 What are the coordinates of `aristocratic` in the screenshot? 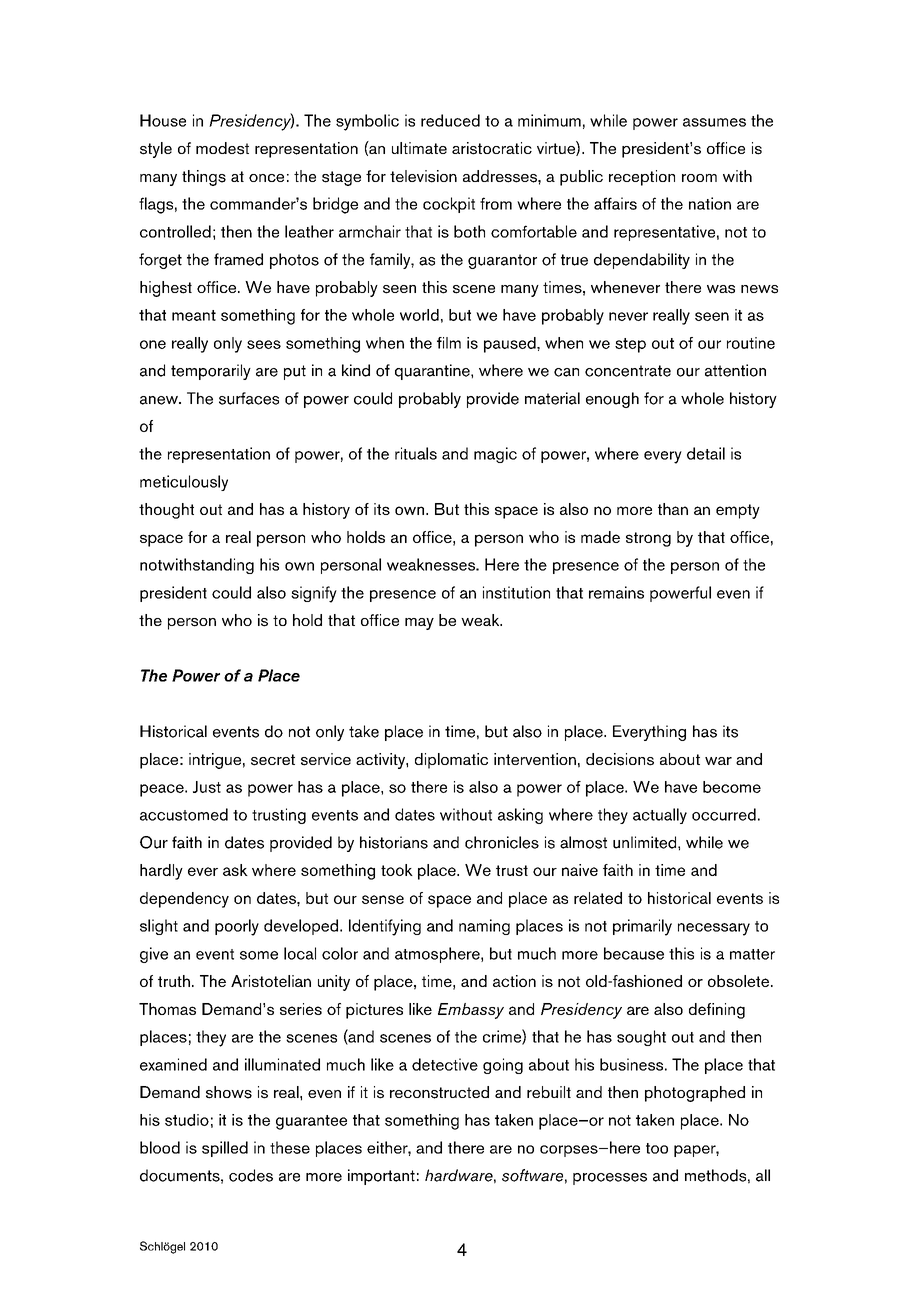 It's located at (492, 148).
